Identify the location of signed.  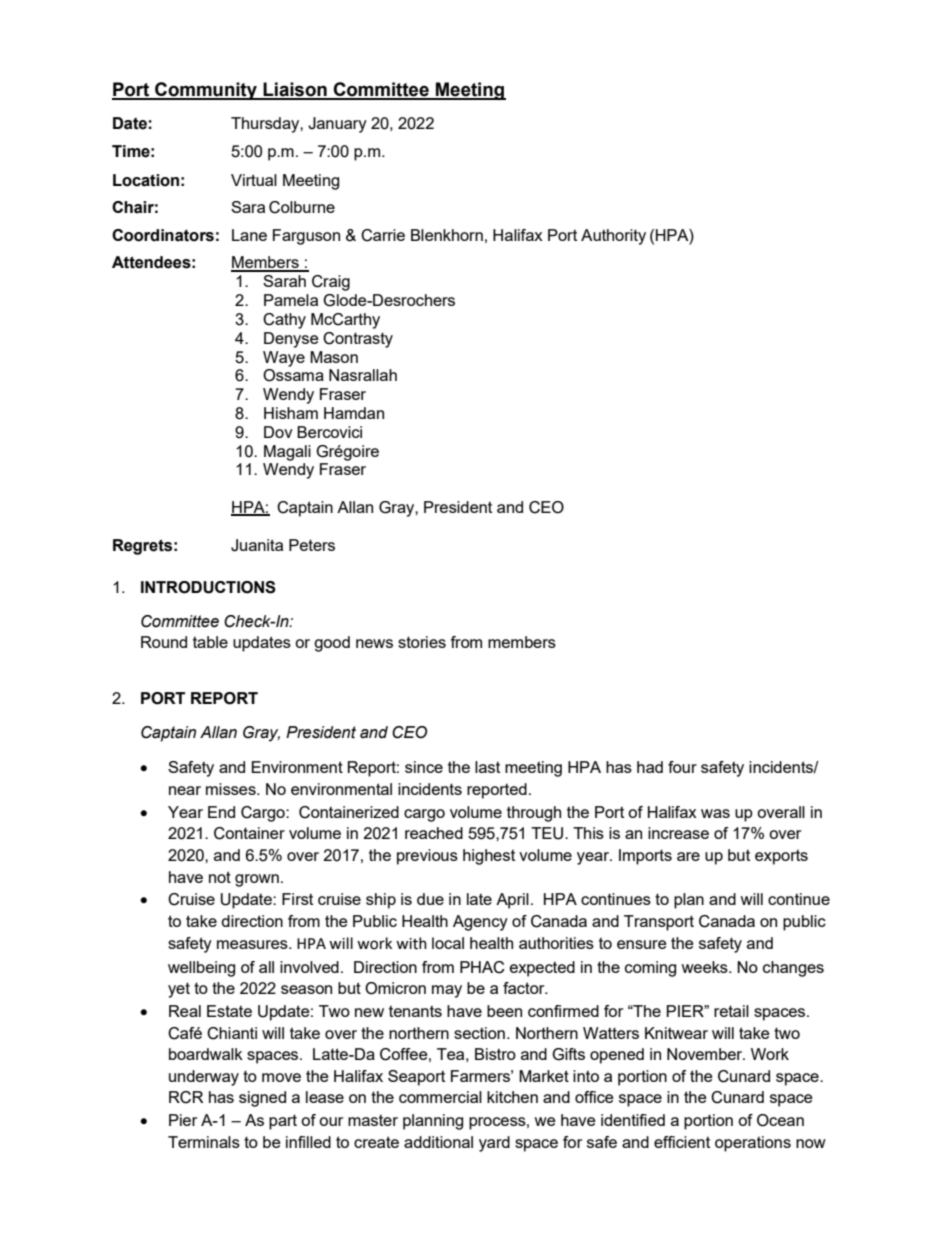
(262, 1099).
